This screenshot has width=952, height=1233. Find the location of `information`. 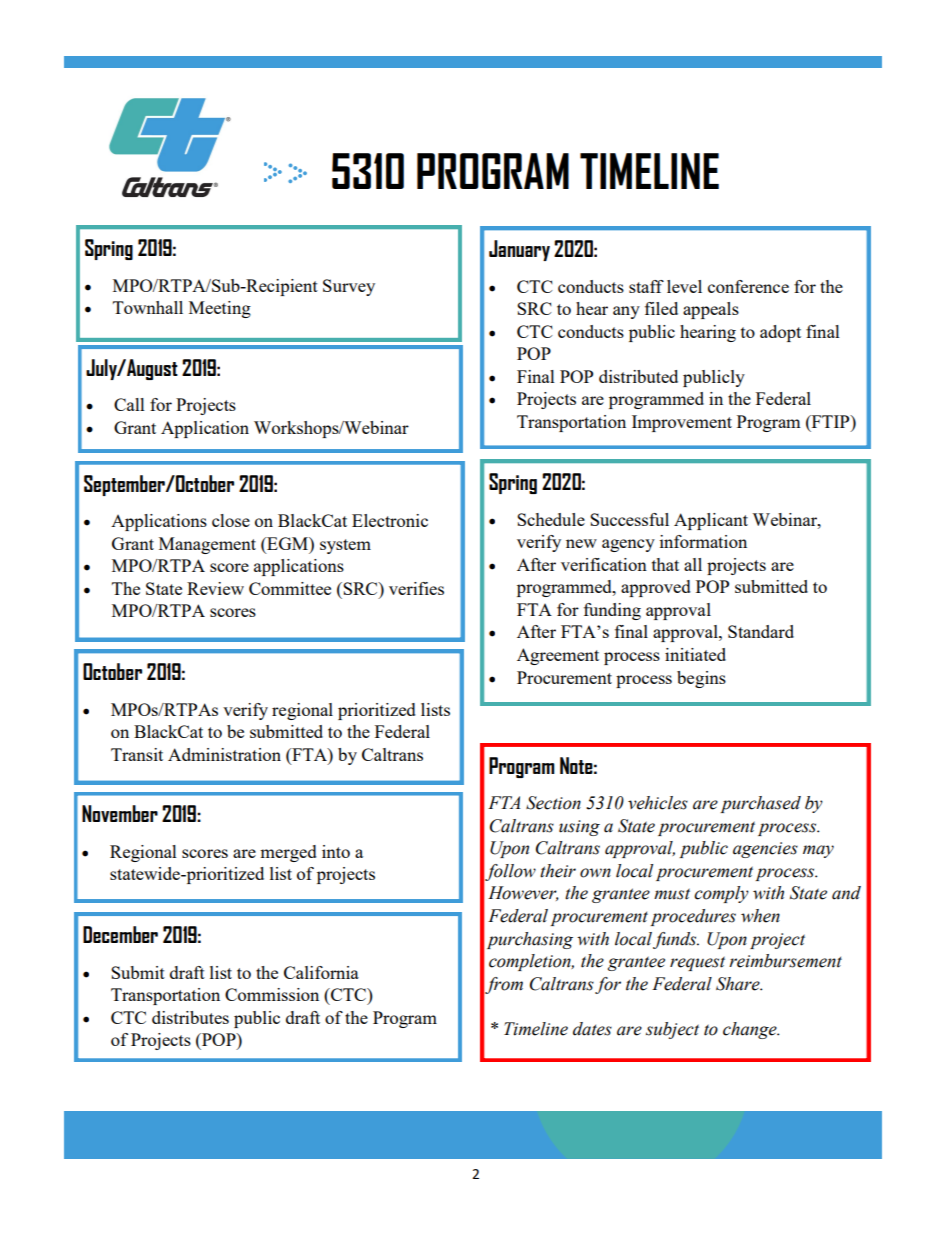

information is located at coordinates (703, 541).
